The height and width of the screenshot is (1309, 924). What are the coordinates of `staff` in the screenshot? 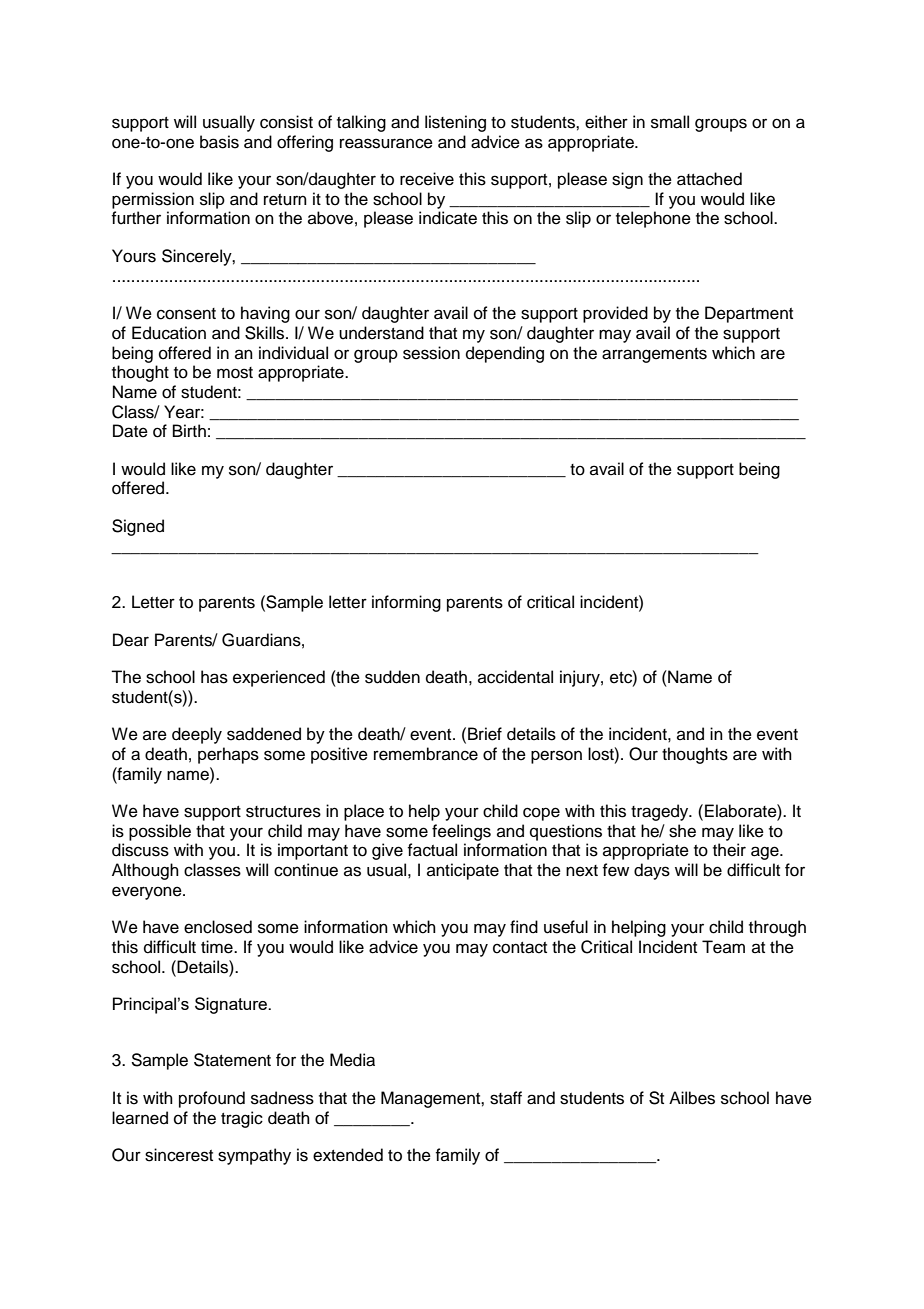 It's located at (506, 1098).
